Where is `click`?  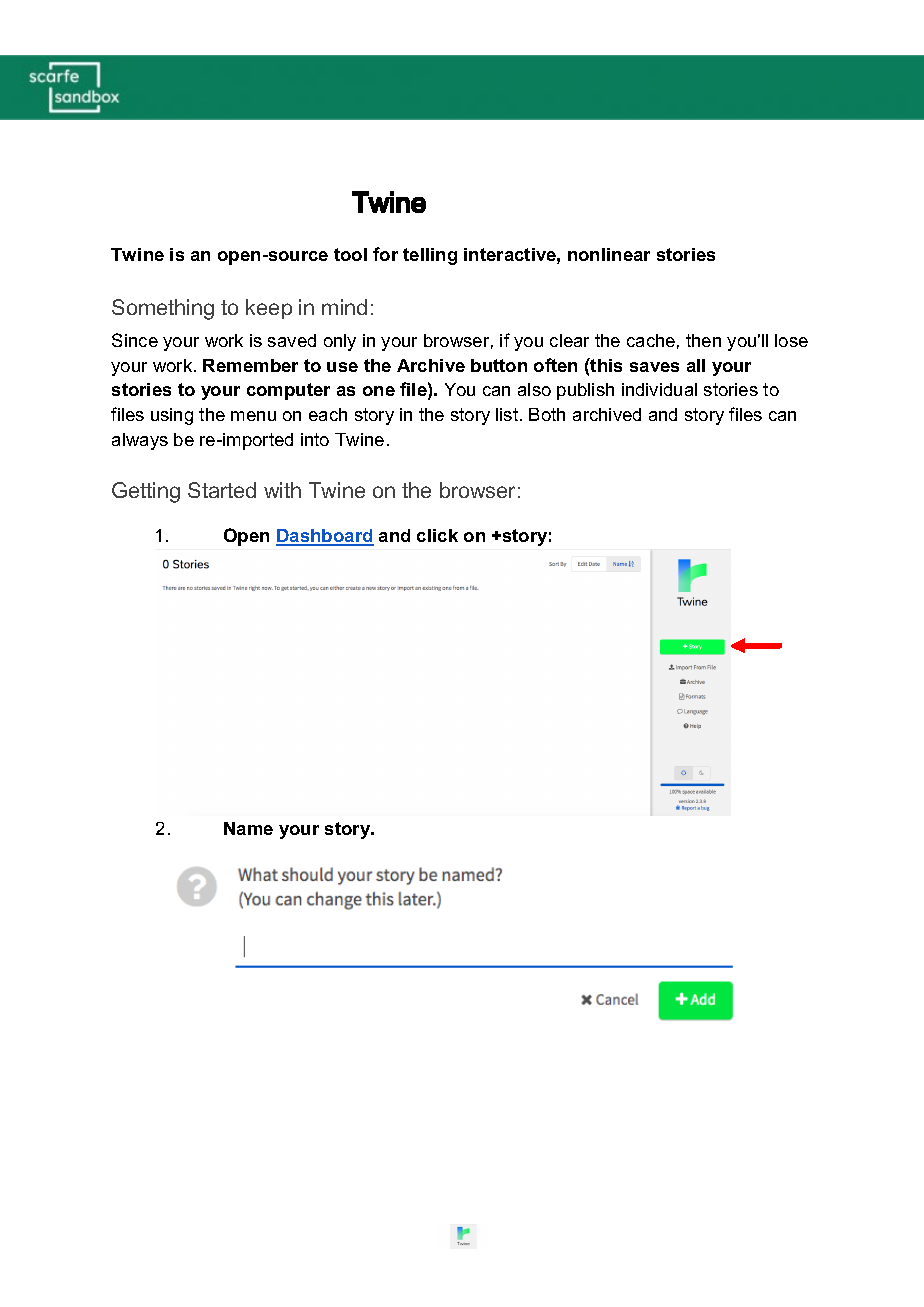
click is located at coordinates (437, 535).
